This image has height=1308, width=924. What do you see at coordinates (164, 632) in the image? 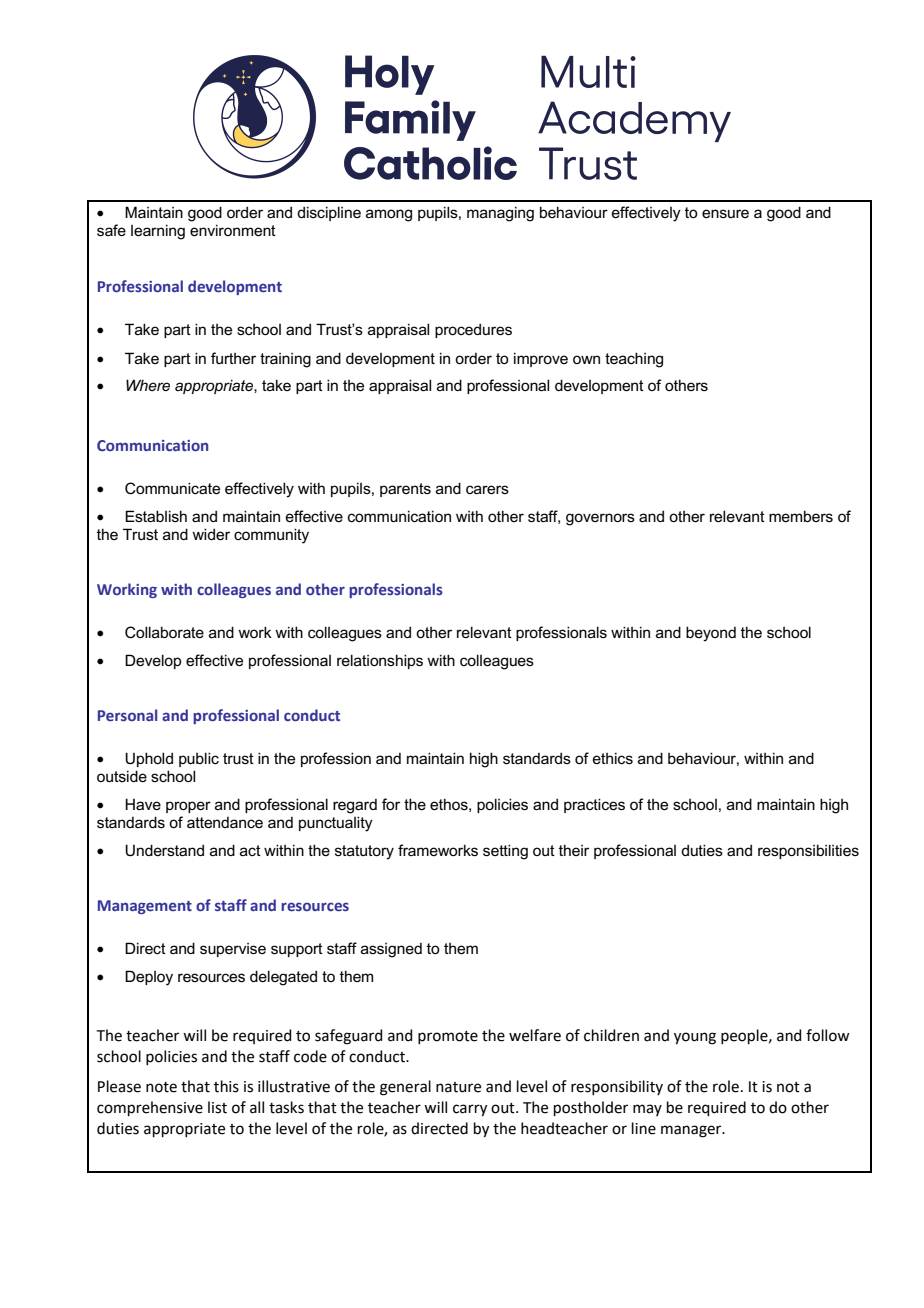
I see `Collaborate` at bounding box center [164, 632].
